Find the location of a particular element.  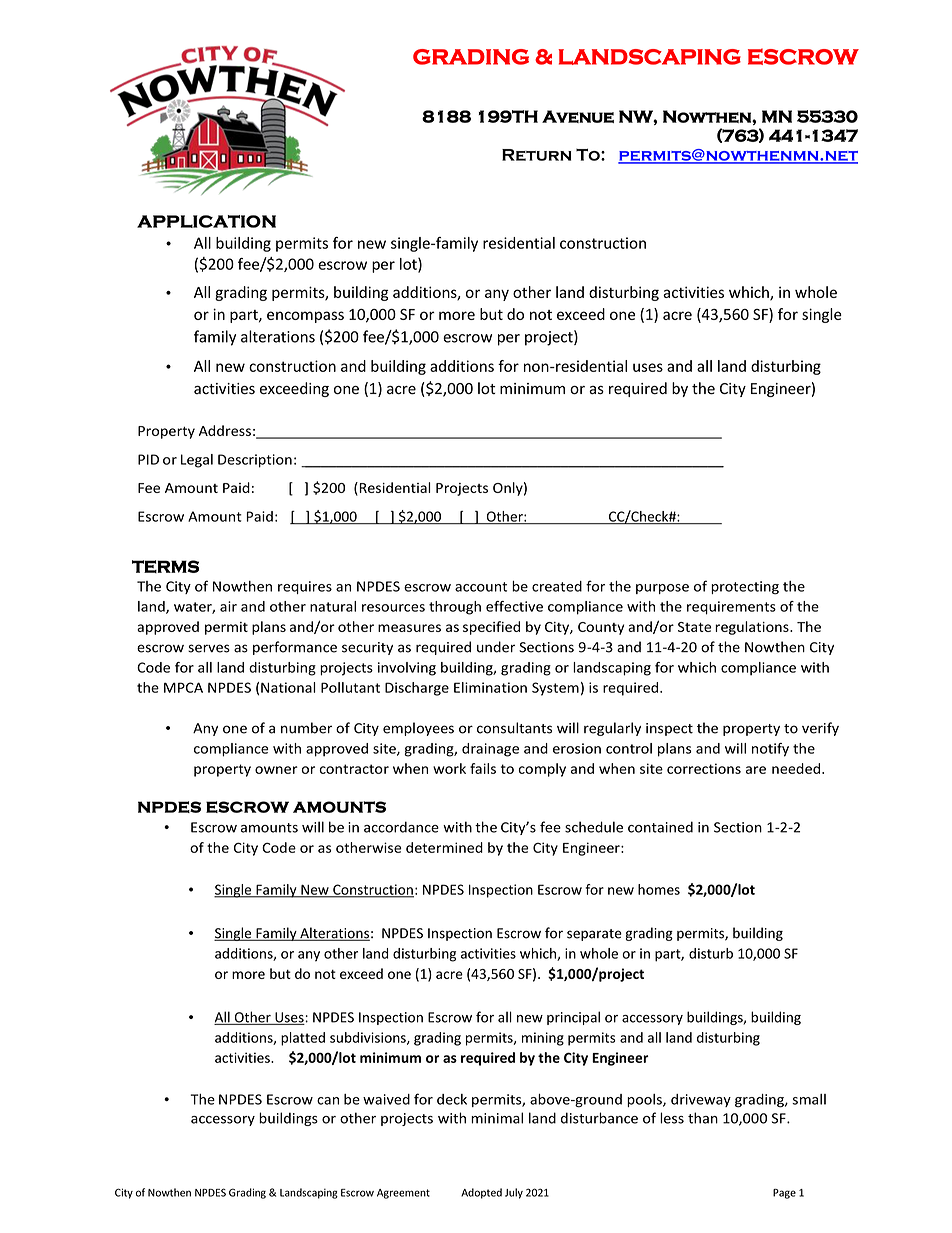

Return is located at coordinates (536, 155).
